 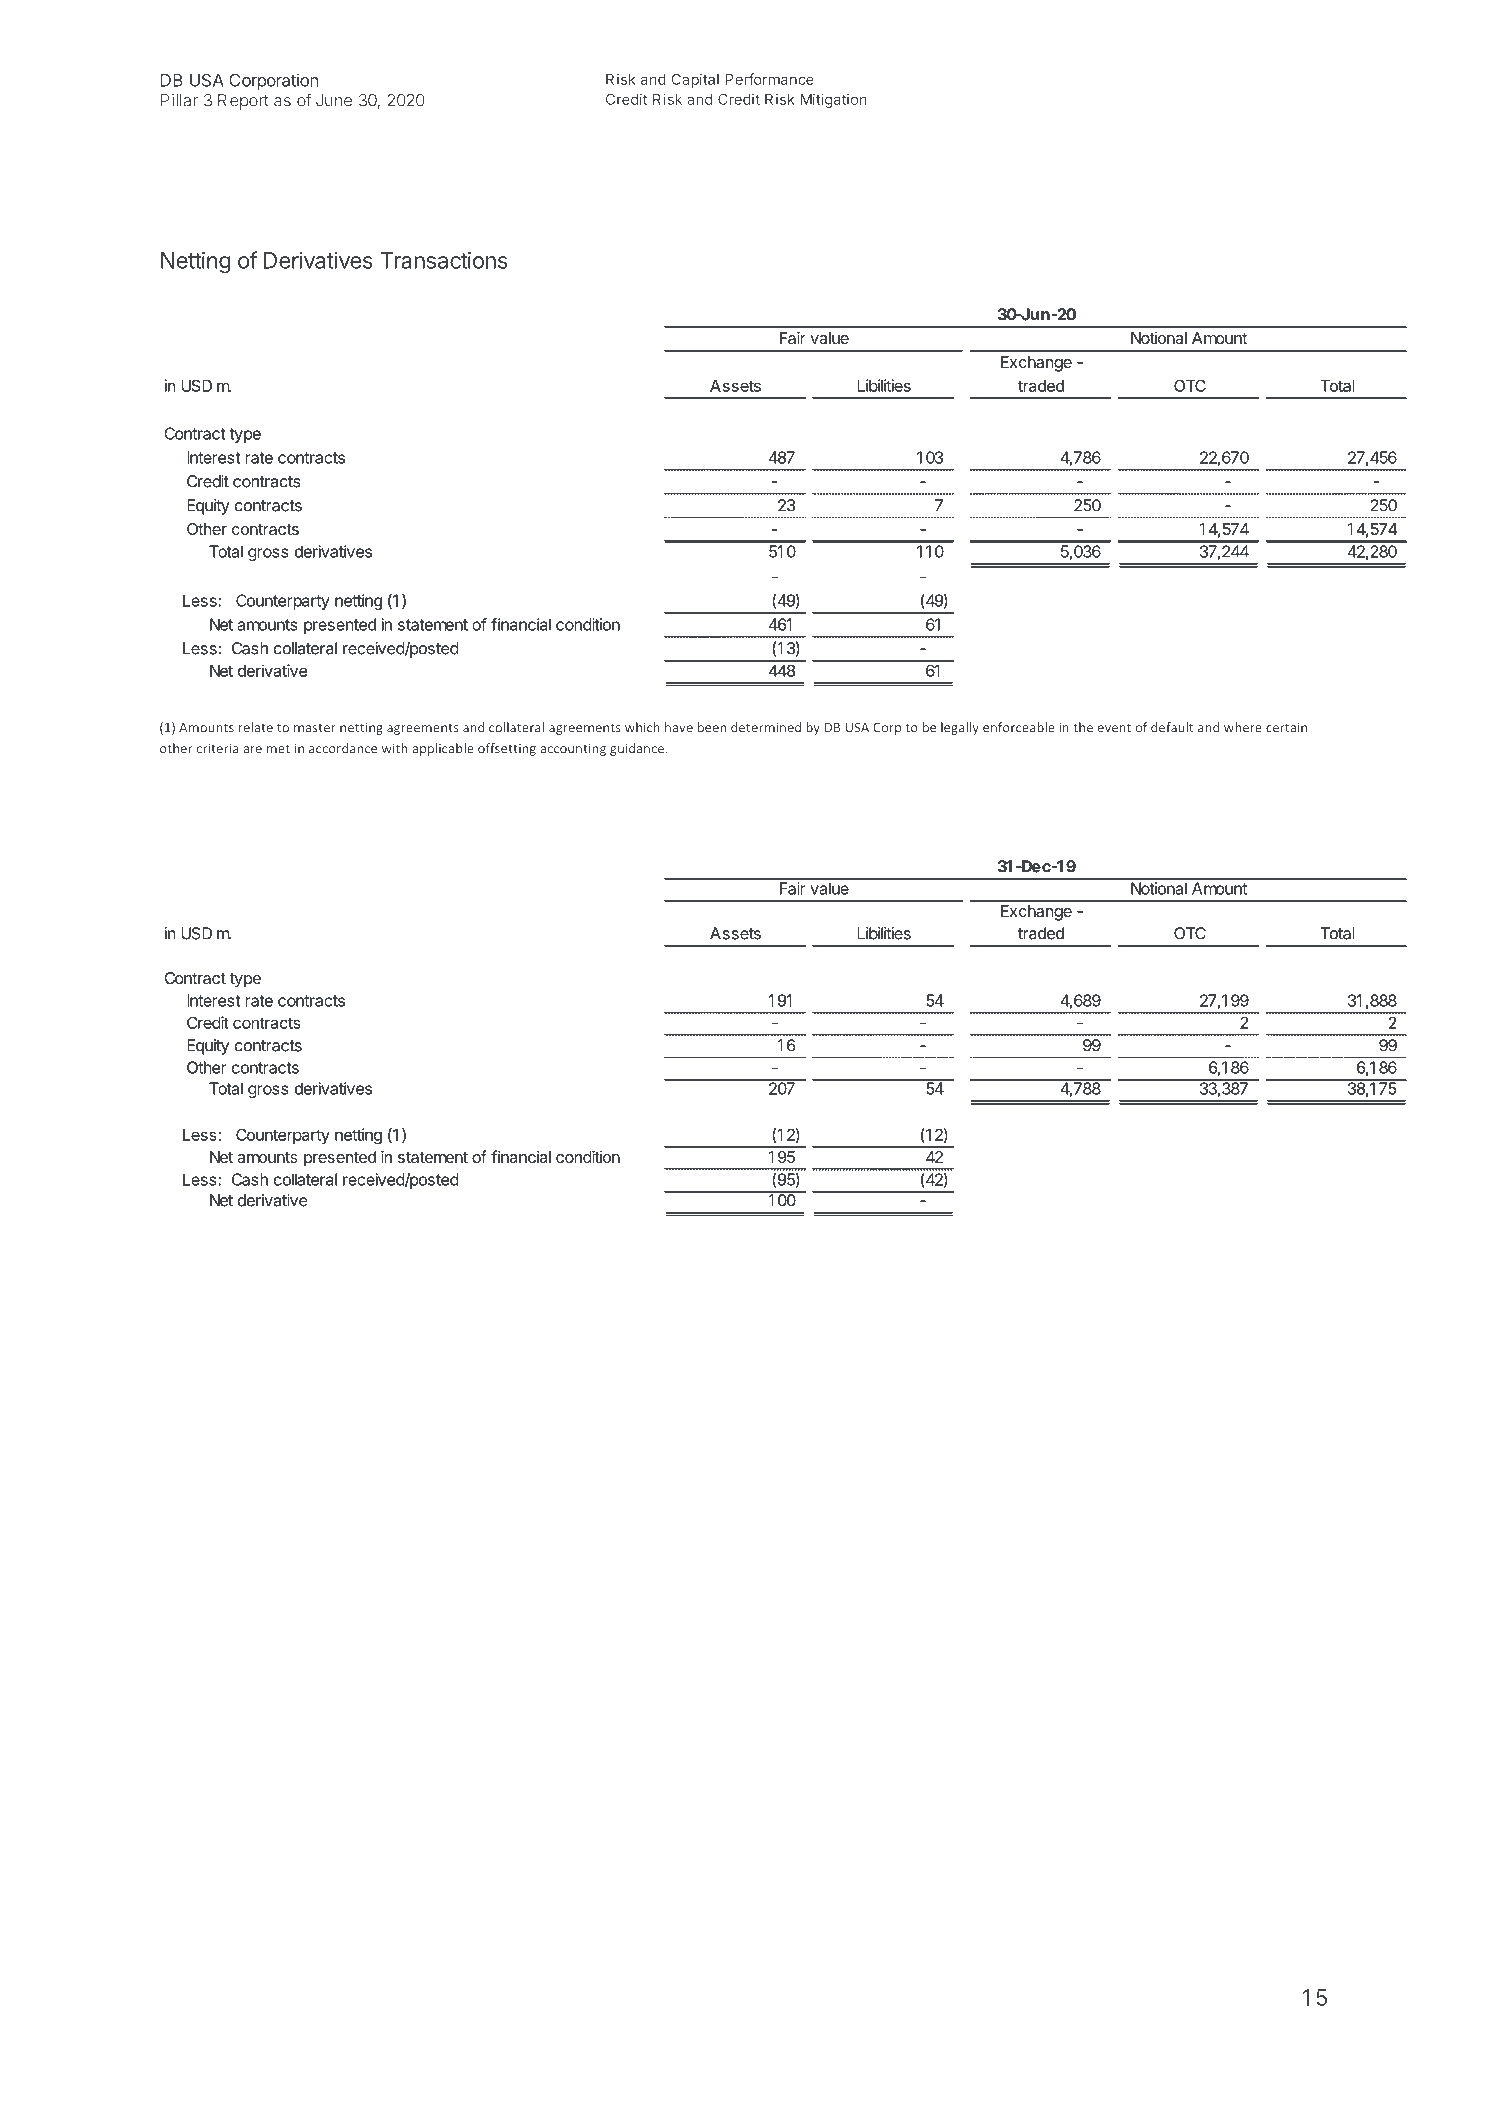 I want to click on June, so click(x=334, y=100).
